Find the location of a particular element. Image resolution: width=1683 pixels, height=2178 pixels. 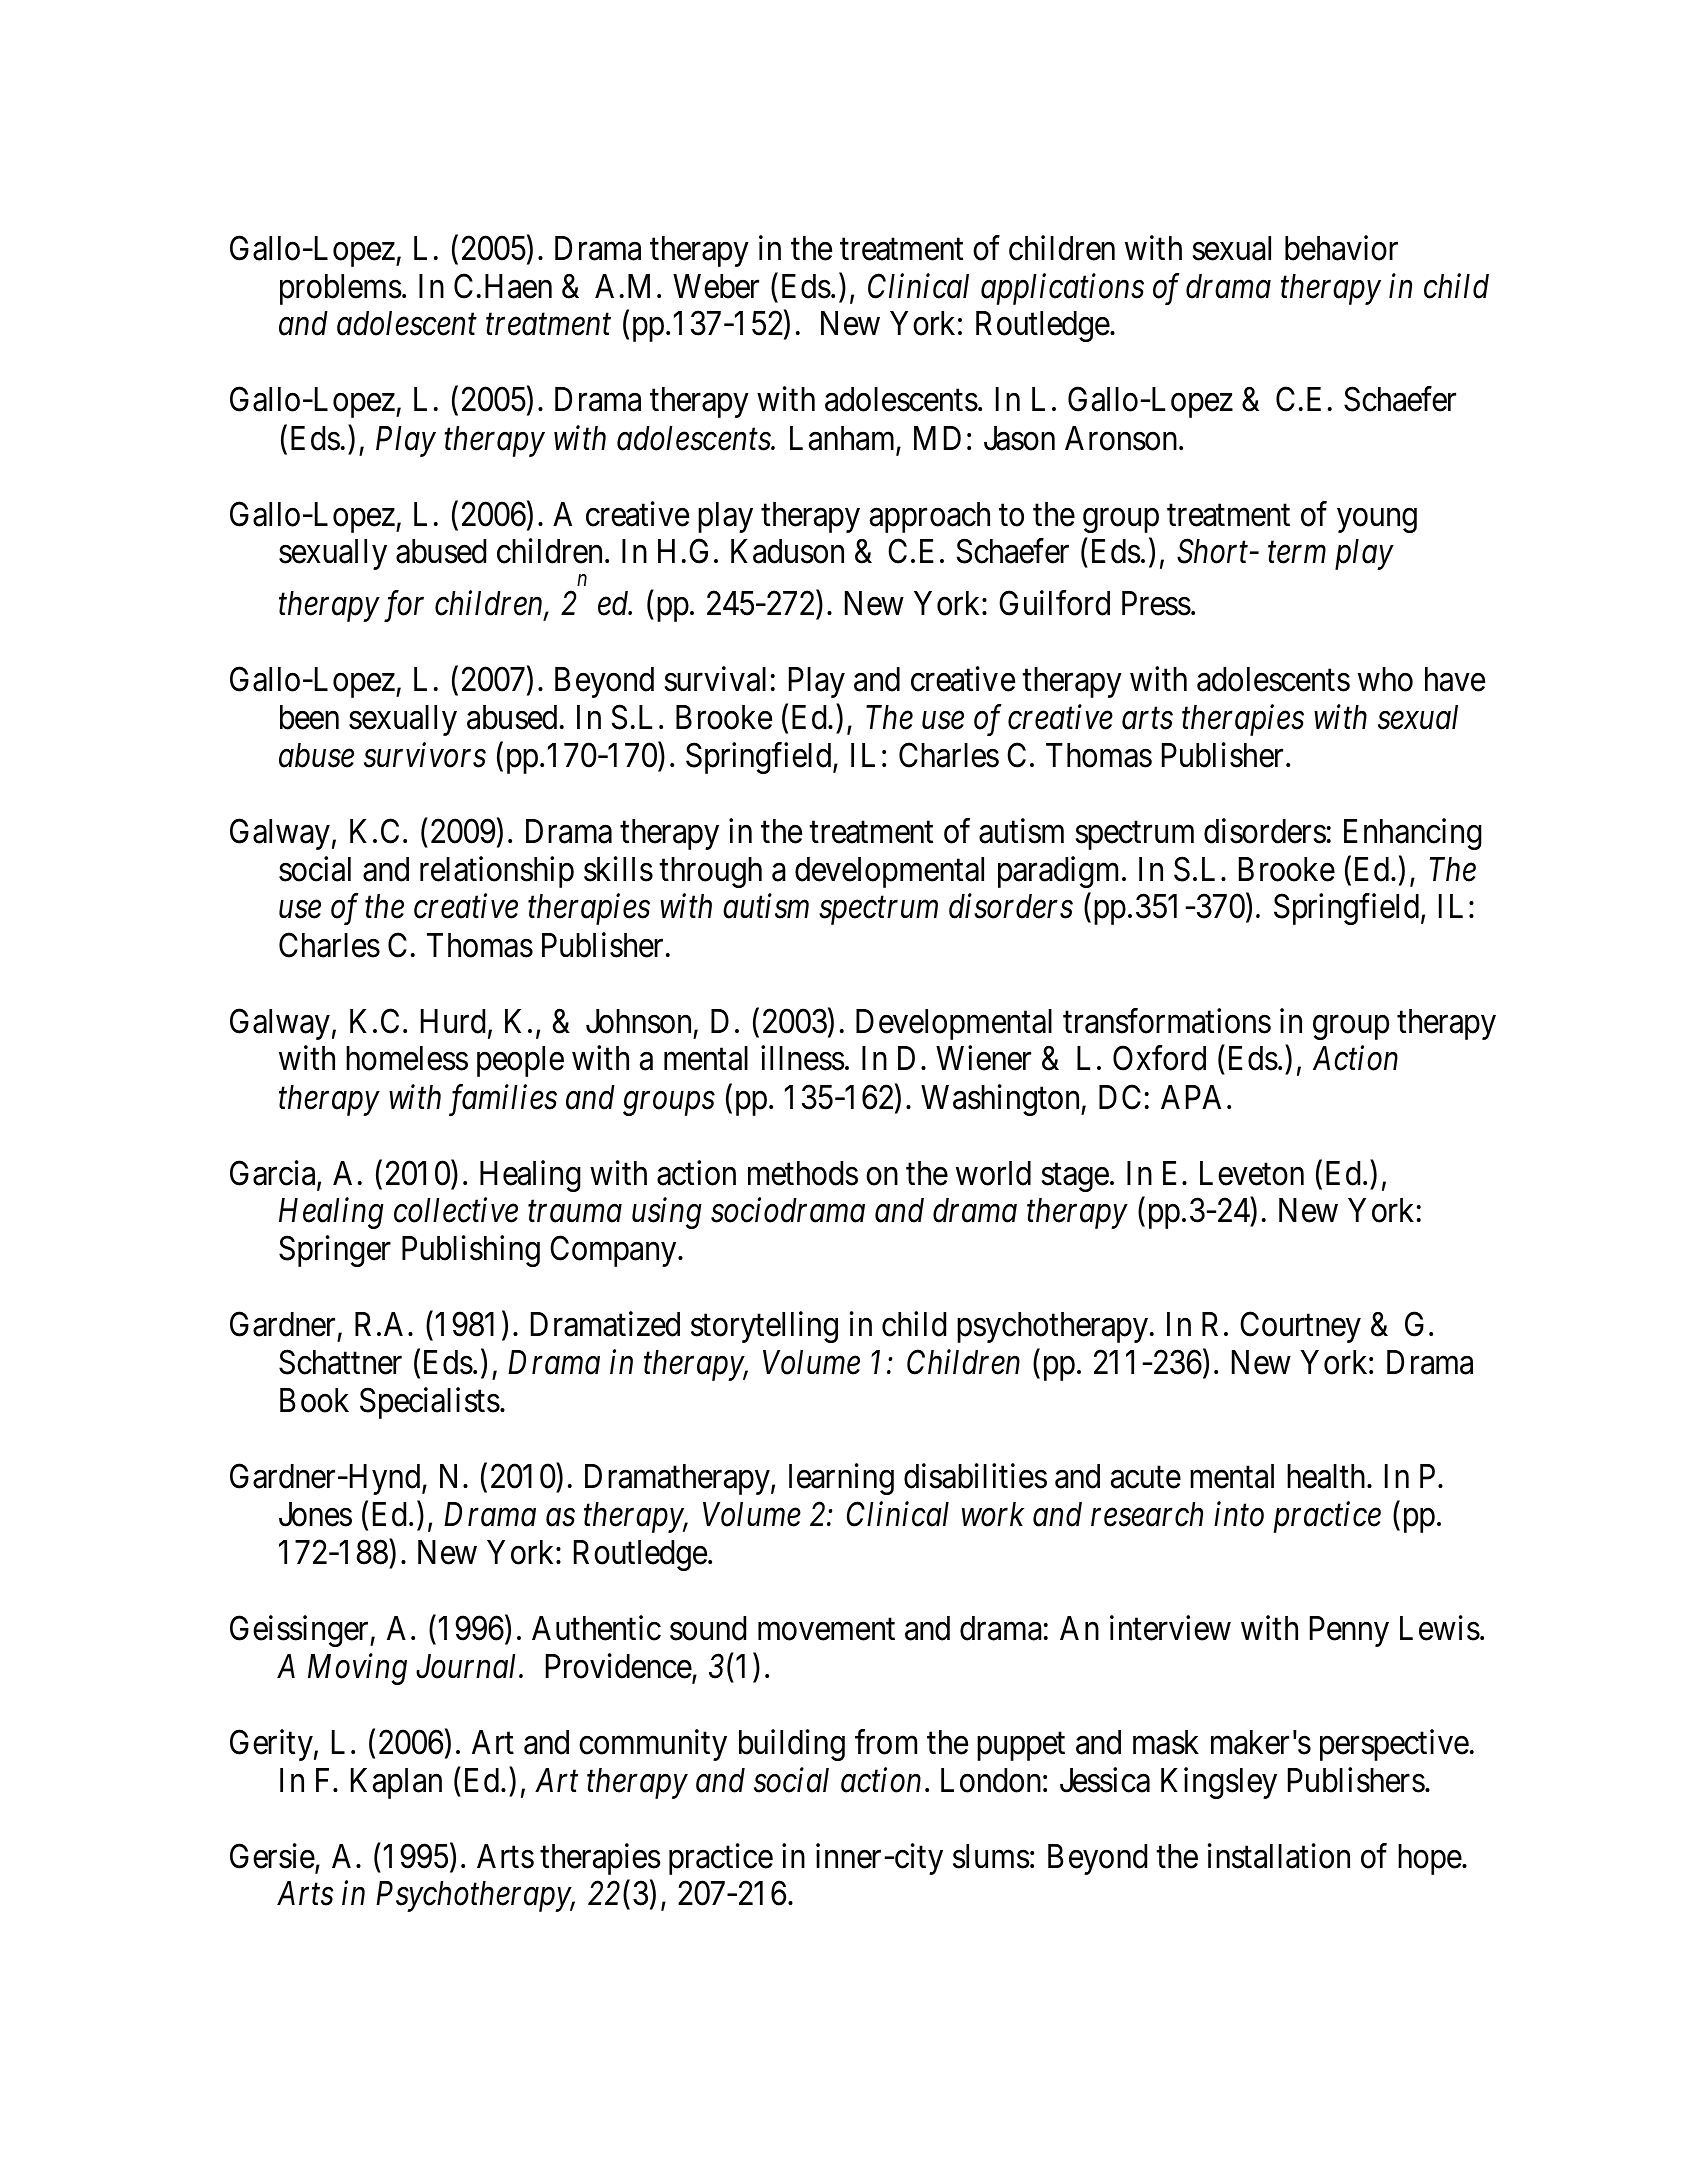

Kaplan is located at coordinates (396, 1783).
